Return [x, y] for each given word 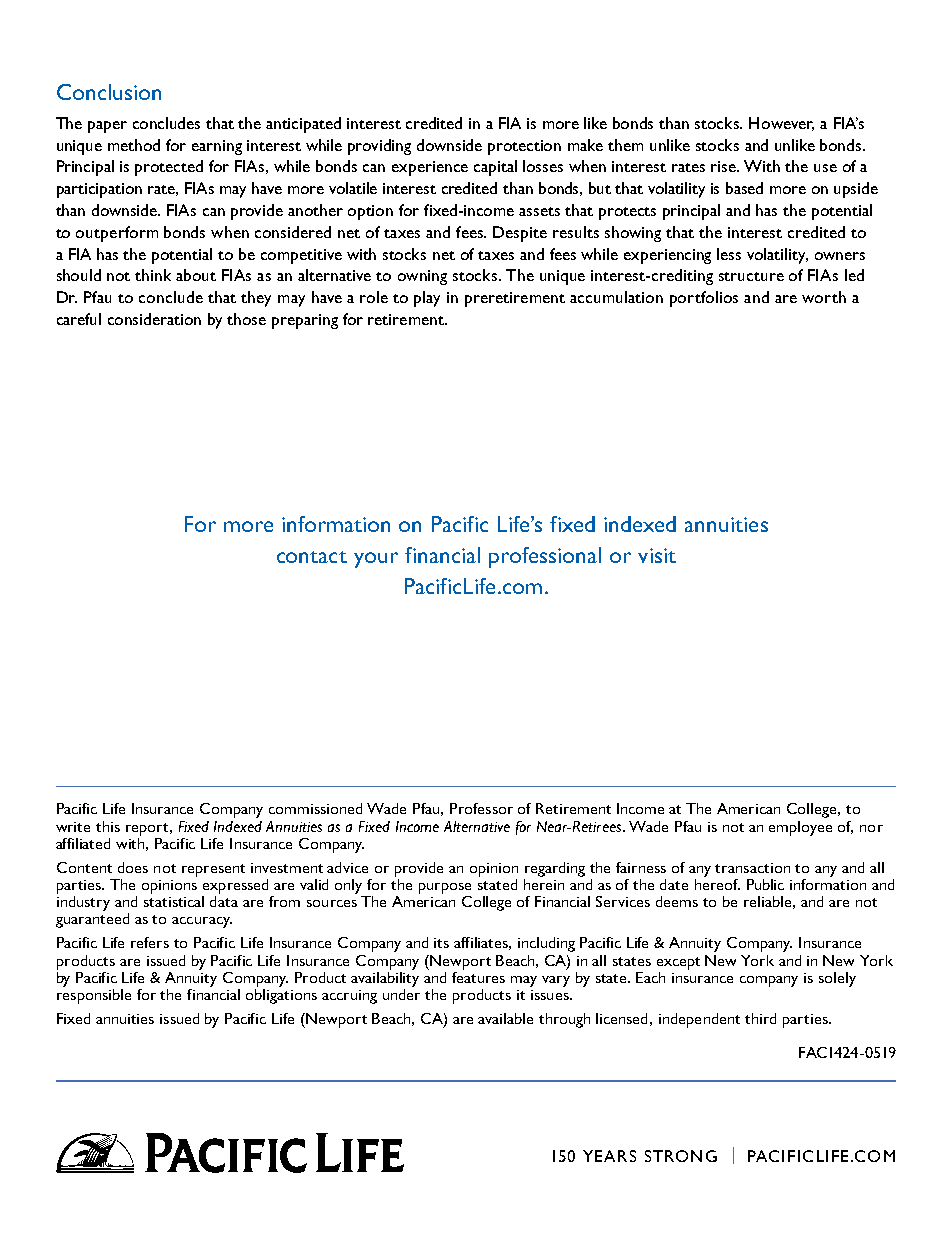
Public [765, 884]
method [134, 145]
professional [545, 557]
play [427, 299]
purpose [445, 888]
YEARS [609, 1156]
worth [824, 297]
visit [657, 555]
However [781, 124]
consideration [154, 319]
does [133, 867]
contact [312, 557]
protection [524, 147]
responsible [94, 995]
